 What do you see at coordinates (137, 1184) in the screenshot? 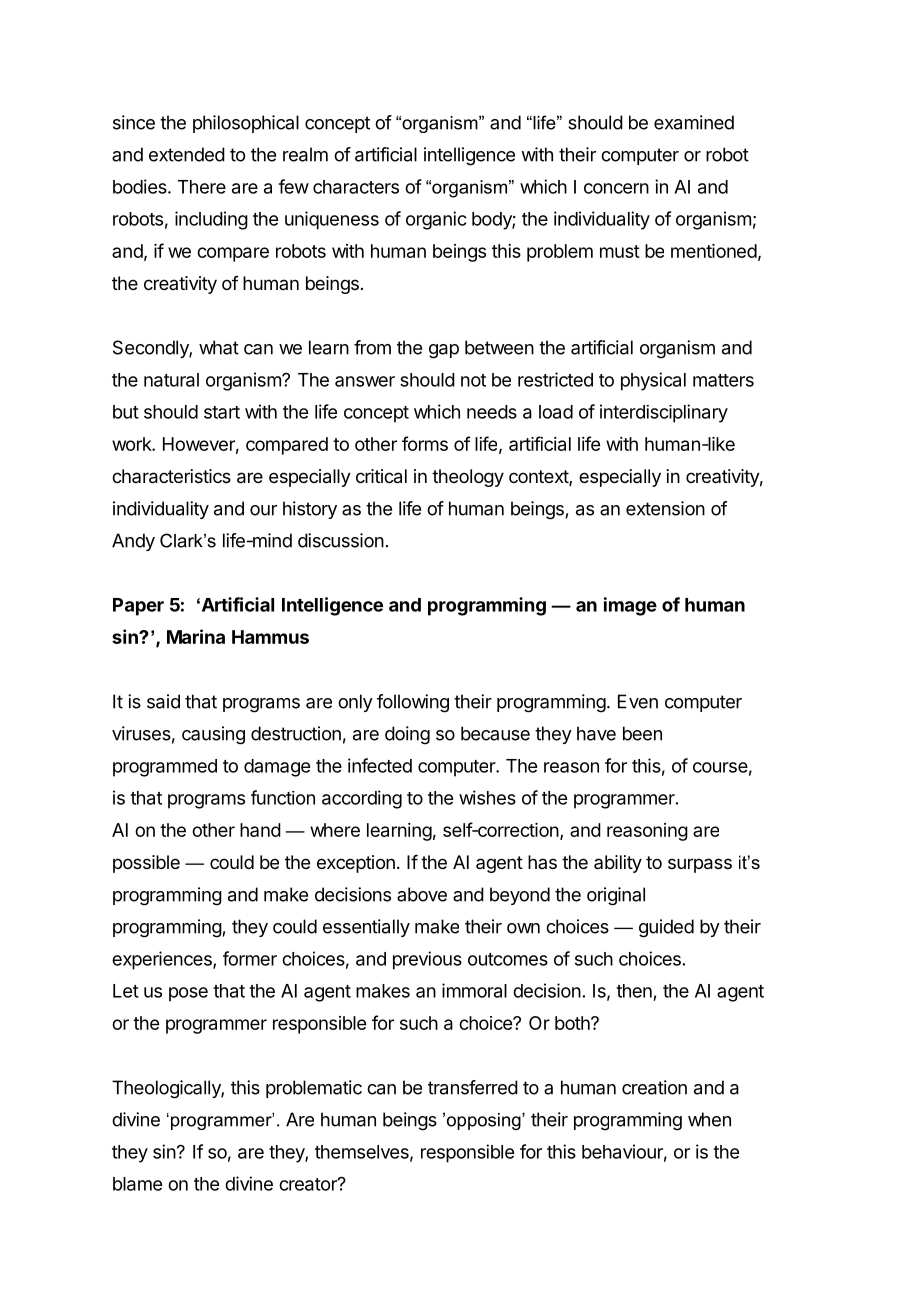
I see `blame` at bounding box center [137, 1184].
